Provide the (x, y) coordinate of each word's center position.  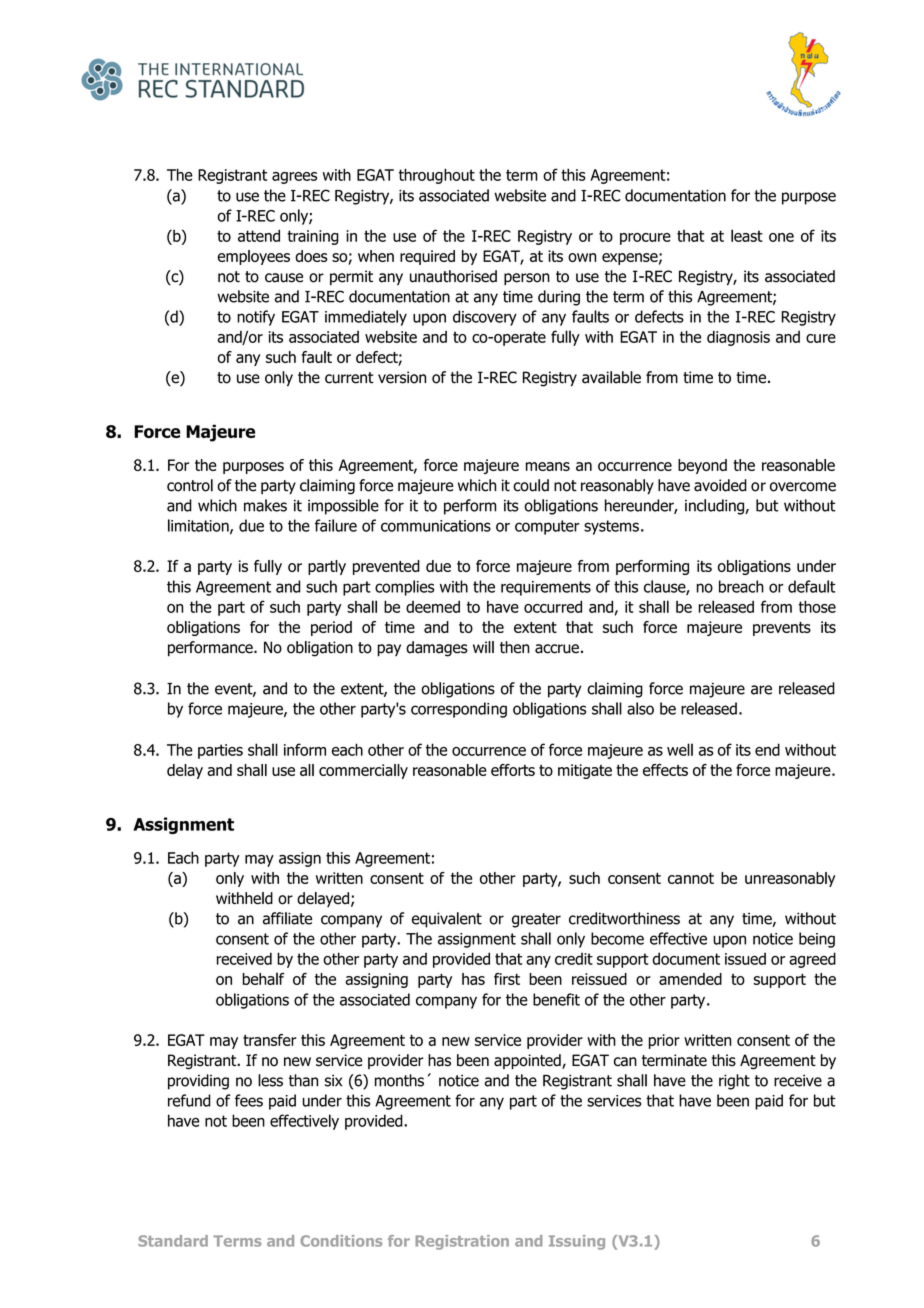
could (531, 485)
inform (305, 749)
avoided (720, 485)
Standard (173, 1241)
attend (259, 235)
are (761, 690)
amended (690, 979)
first (507, 979)
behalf (264, 978)
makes (265, 505)
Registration (462, 1242)
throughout (437, 176)
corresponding (459, 710)
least (747, 235)
